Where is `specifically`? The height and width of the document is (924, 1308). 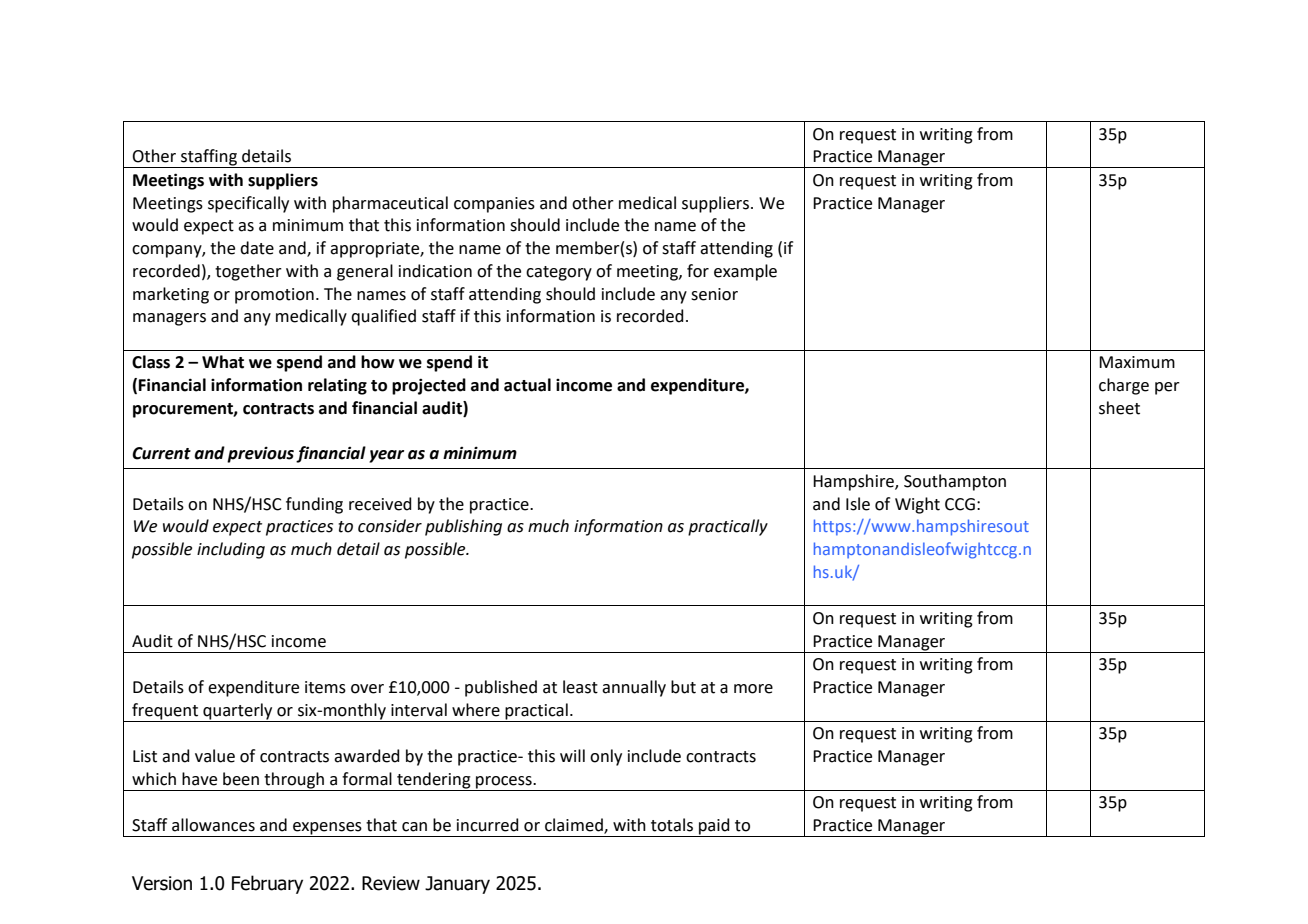 specifically is located at coordinates (248, 204).
